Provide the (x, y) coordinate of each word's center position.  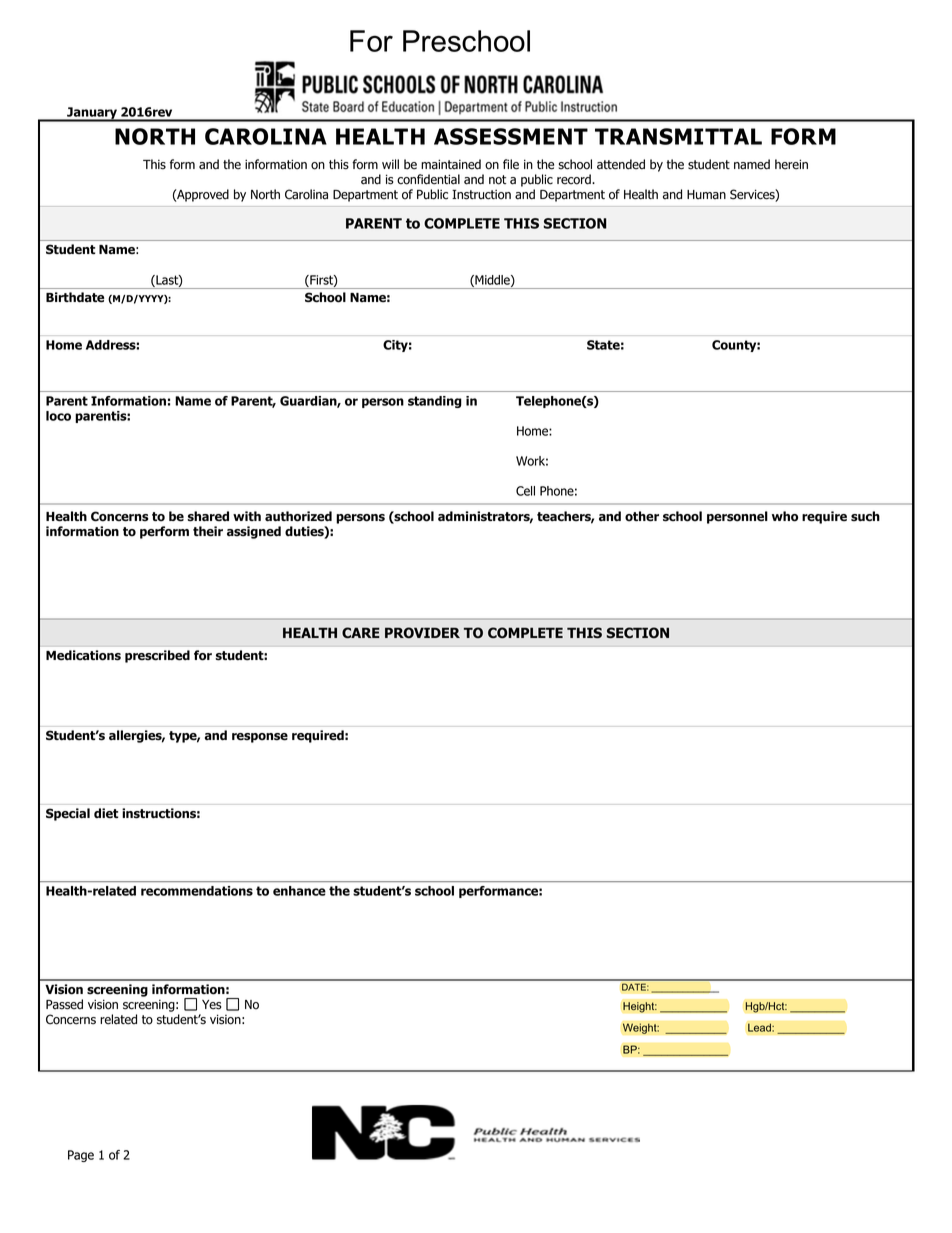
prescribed (157, 656)
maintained (451, 164)
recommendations (197, 891)
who (785, 516)
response (260, 738)
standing (435, 402)
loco (58, 416)
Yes (211, 1005)
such (865, 516)
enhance (299, 891)
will (390, 164)
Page (81, 1156)
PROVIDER (422, 633)
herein (791, 164)
